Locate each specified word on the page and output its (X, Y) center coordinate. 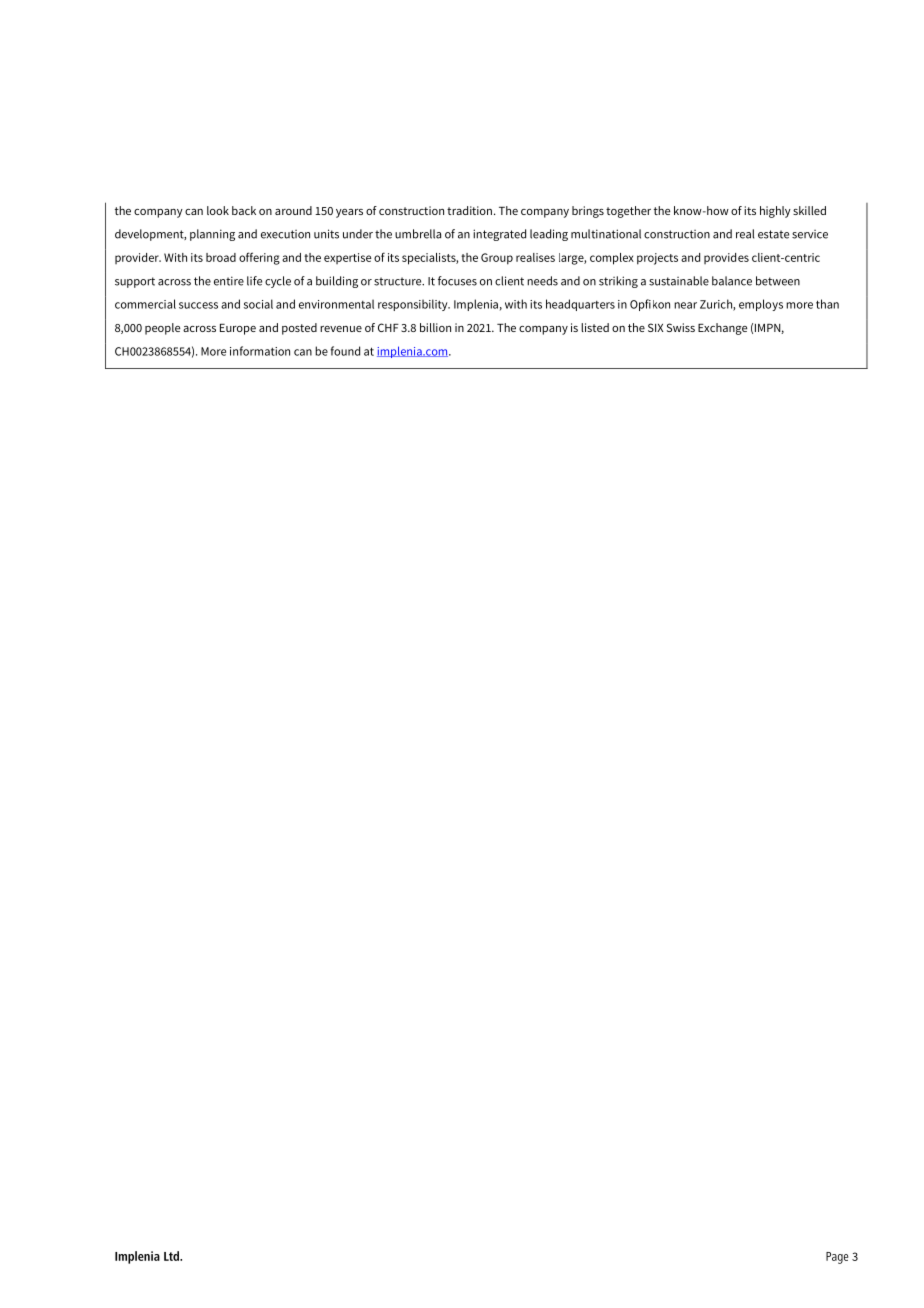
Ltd (173, 1256)
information (260, 351)
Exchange (722, 329)
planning (212, 235)
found (345, 351)
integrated (499, 235)
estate (773, 234)
